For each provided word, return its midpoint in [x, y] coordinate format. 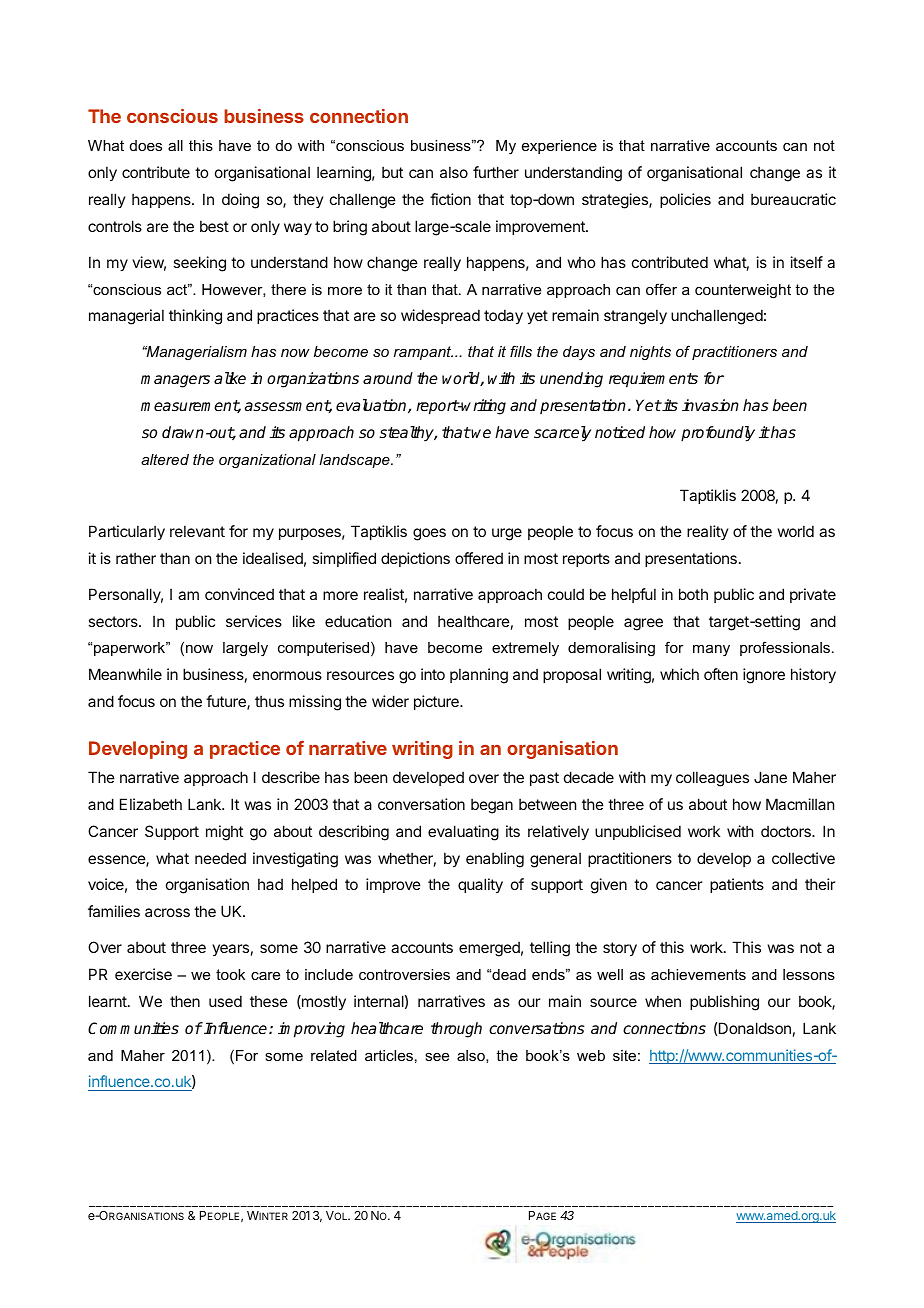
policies [685, 200]
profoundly [718, 434]
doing [240, 201]
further [496, 172]
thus [269, 701]
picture [437, 702]
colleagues [712, 779]
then [185, 1001]
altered [165, 459]
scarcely [562, 434]
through [456, 1030]
